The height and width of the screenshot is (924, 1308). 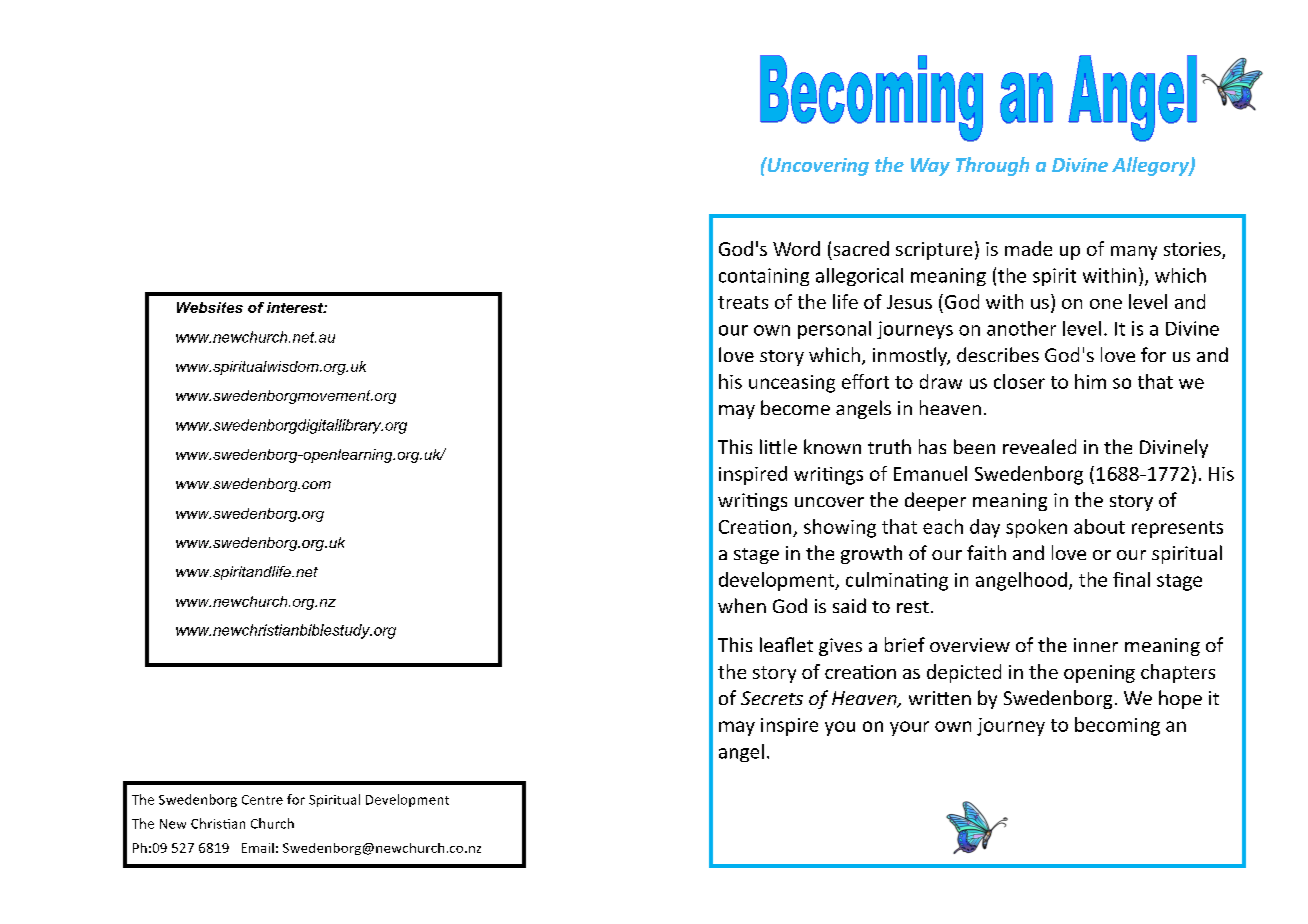 What do you see at coordinates (778, 446) in the screenshot?
I see `little` at bounding box center [778, 446].
